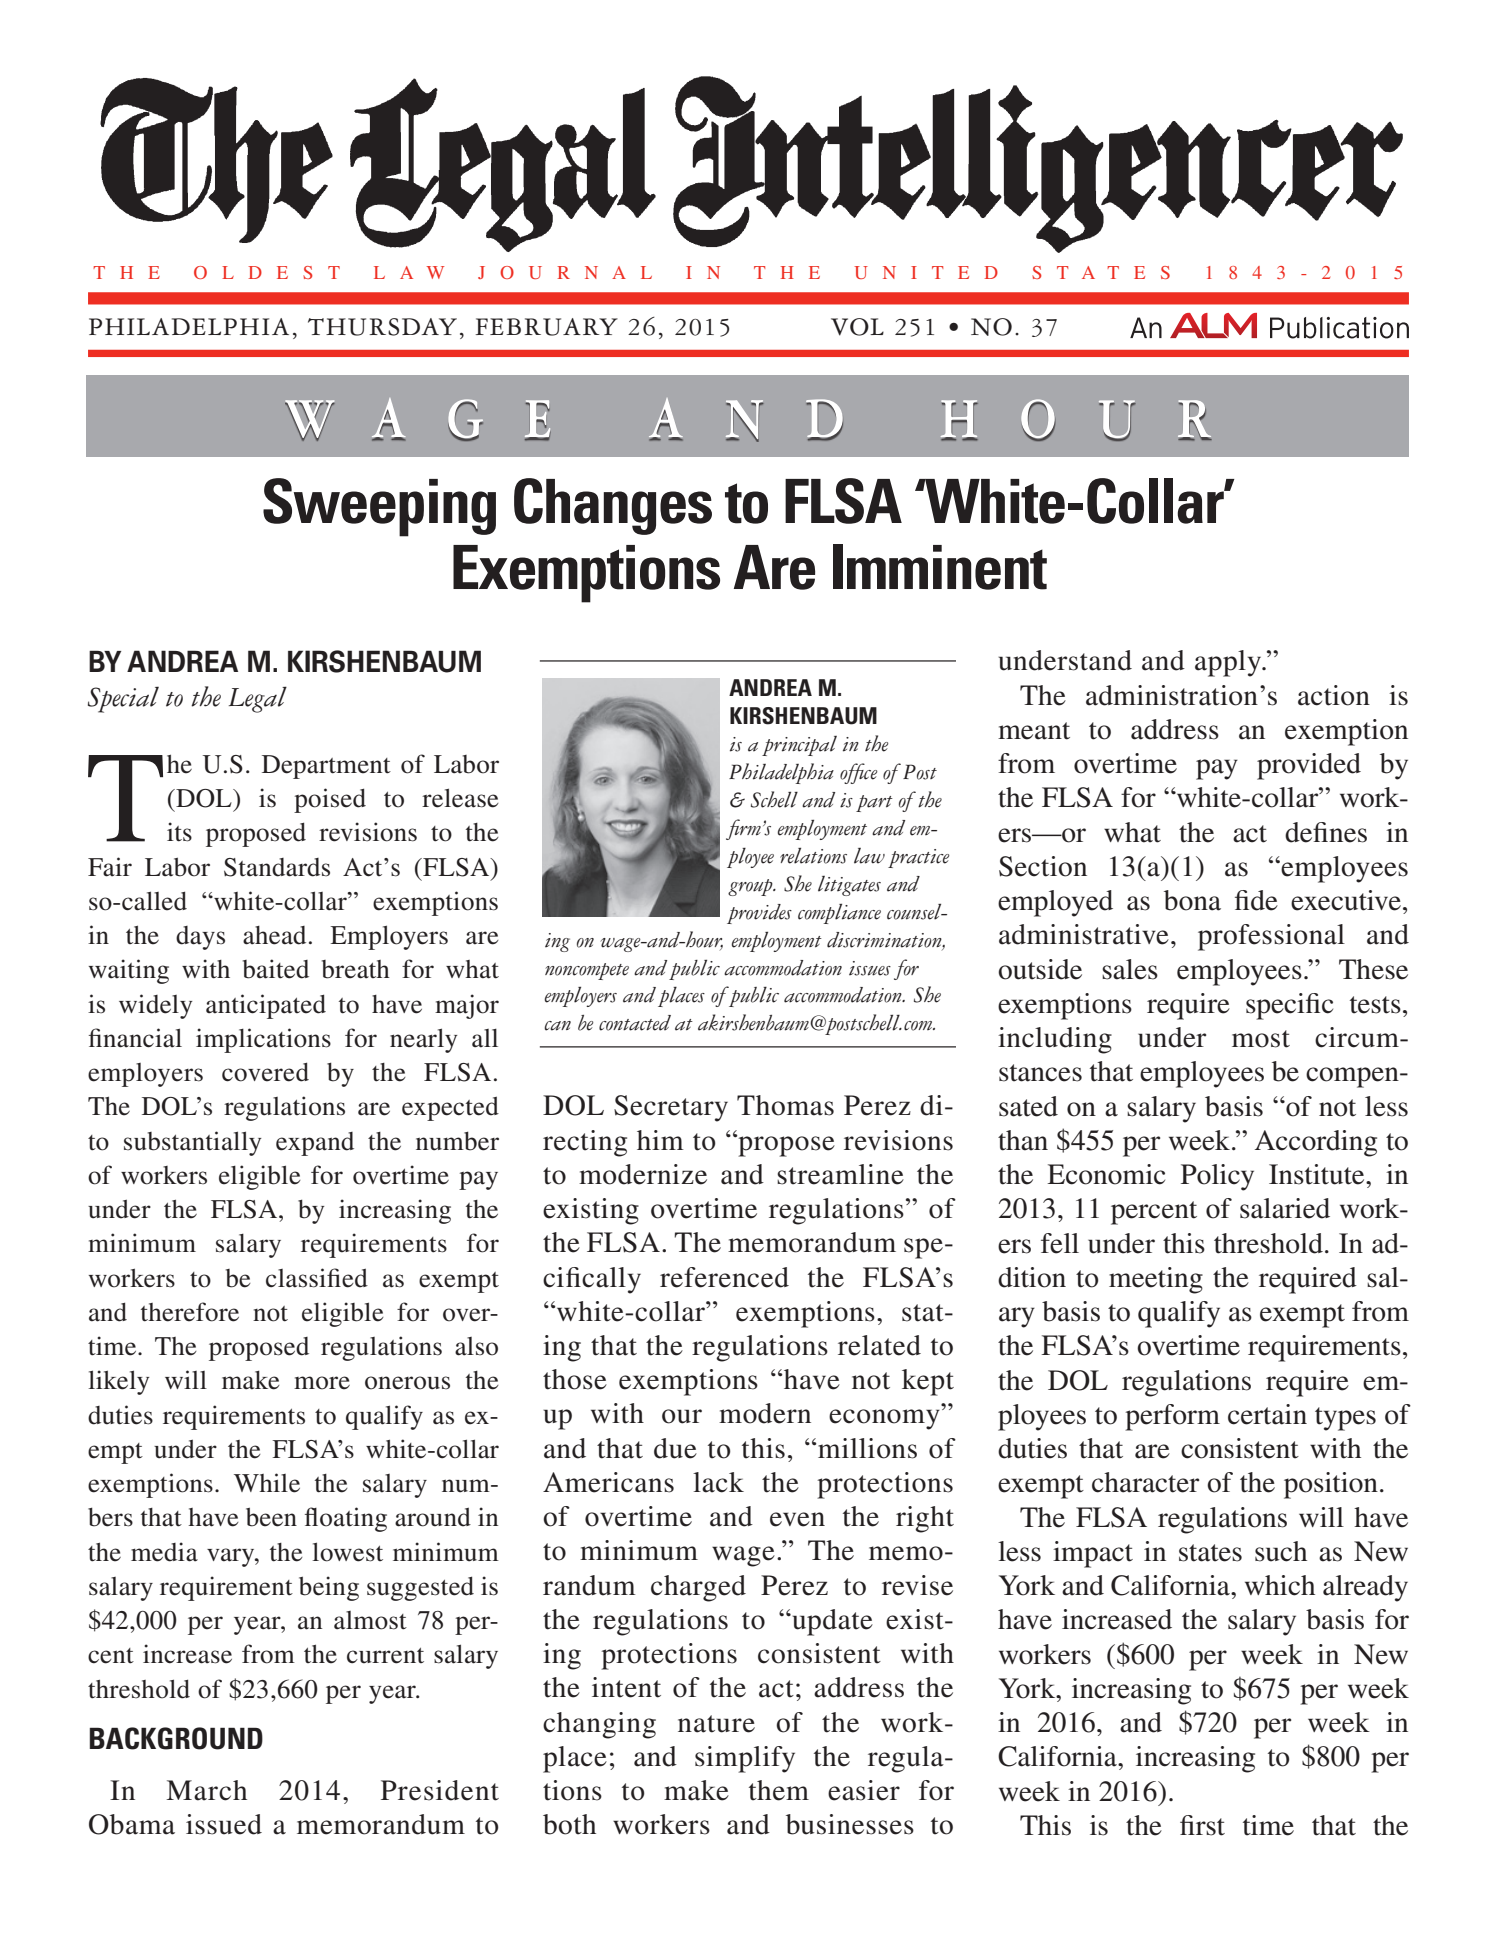  I want to click on Imminent, so click(940, 567).
